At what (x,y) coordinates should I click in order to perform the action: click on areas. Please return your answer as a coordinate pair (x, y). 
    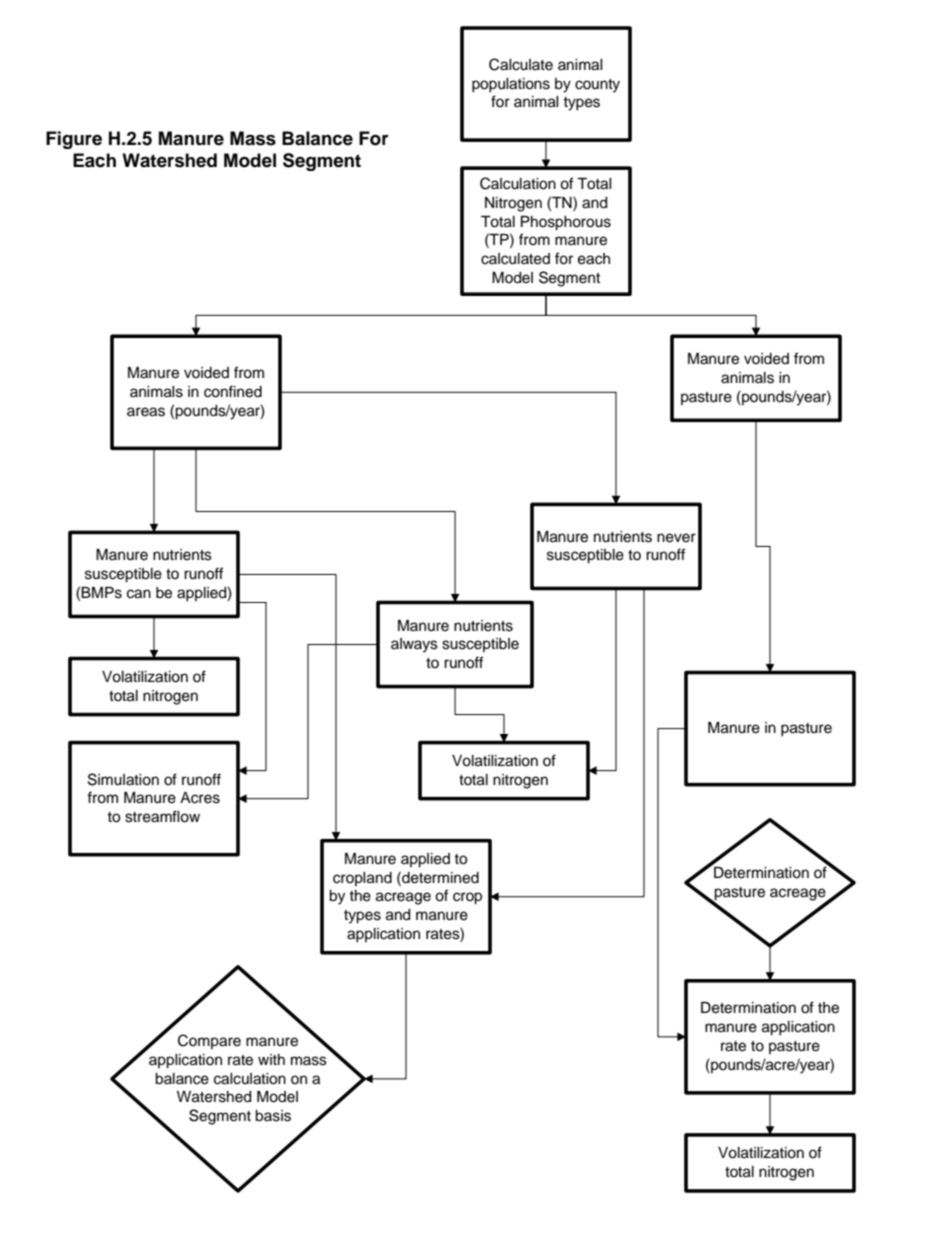
    Looking at the image, I should click on (146, 412).
